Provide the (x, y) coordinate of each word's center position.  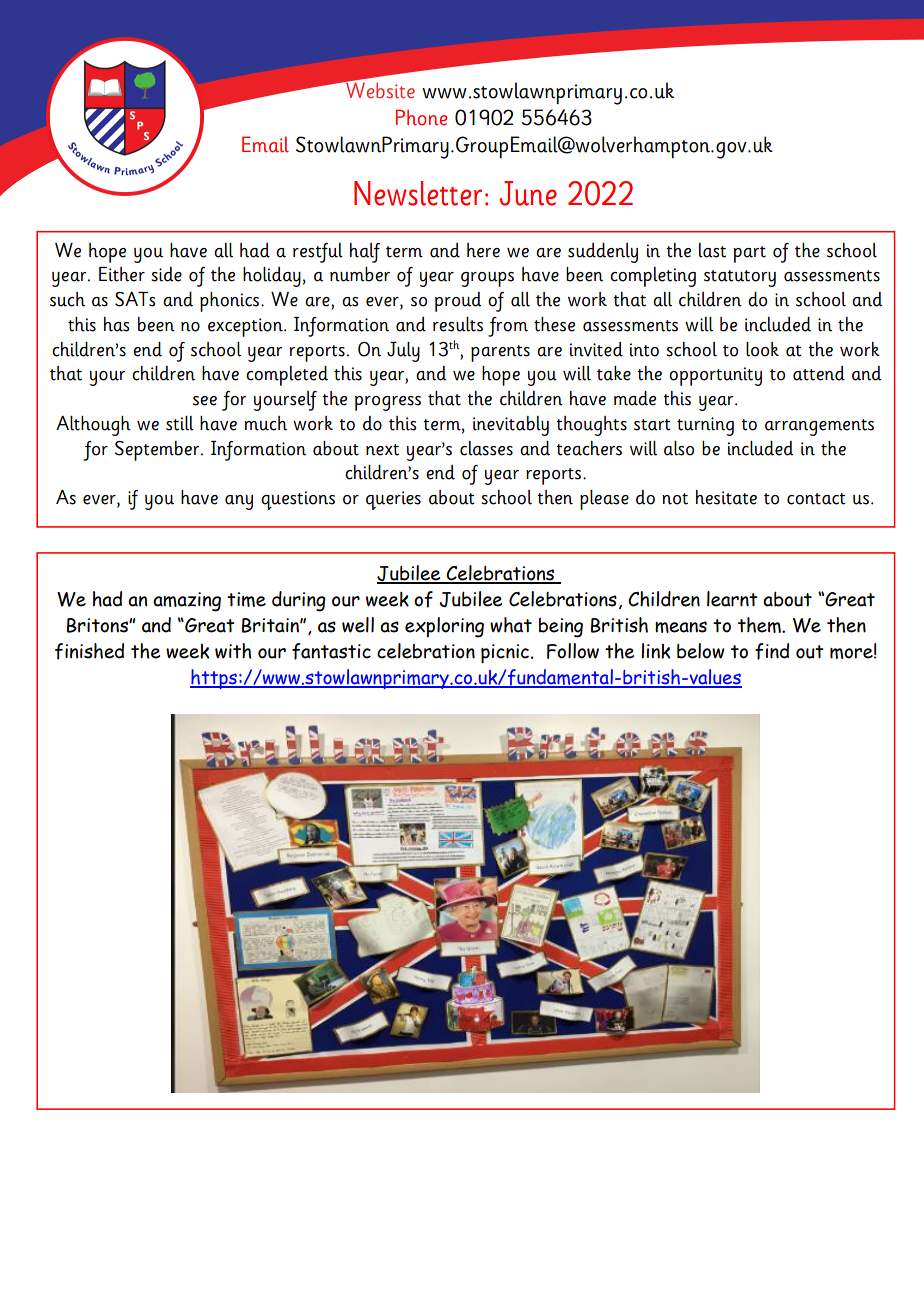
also (679, 448)
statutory (740, 278)
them (760, 625)
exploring (444, 627)
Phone (421, 117)
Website (379, 89)
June (528, 193)
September (158, 451)
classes (486, 448)
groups (487, 279)
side (166, 274)
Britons (98, 625)
